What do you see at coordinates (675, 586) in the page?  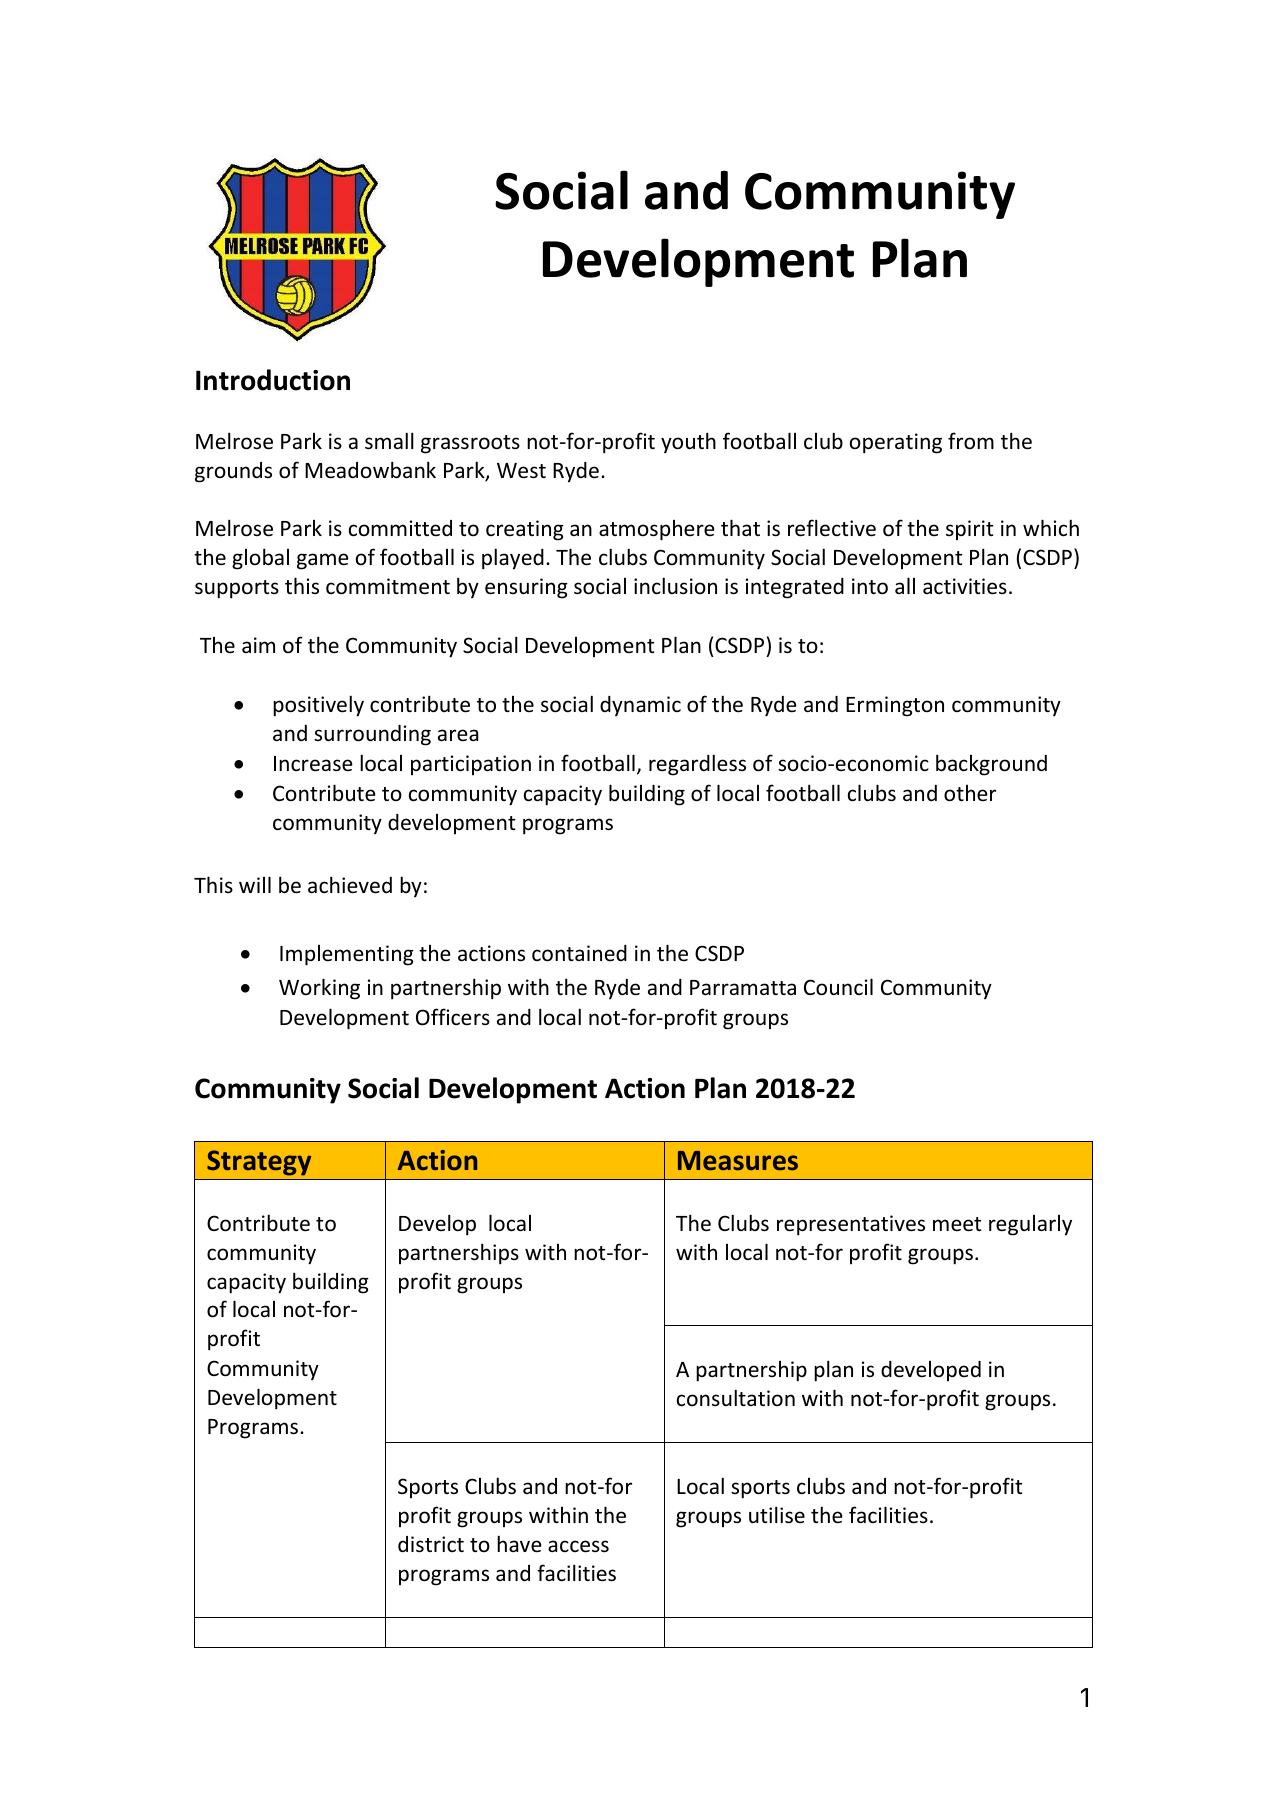 I see `inclusion` at bounding box center [675, 586].
